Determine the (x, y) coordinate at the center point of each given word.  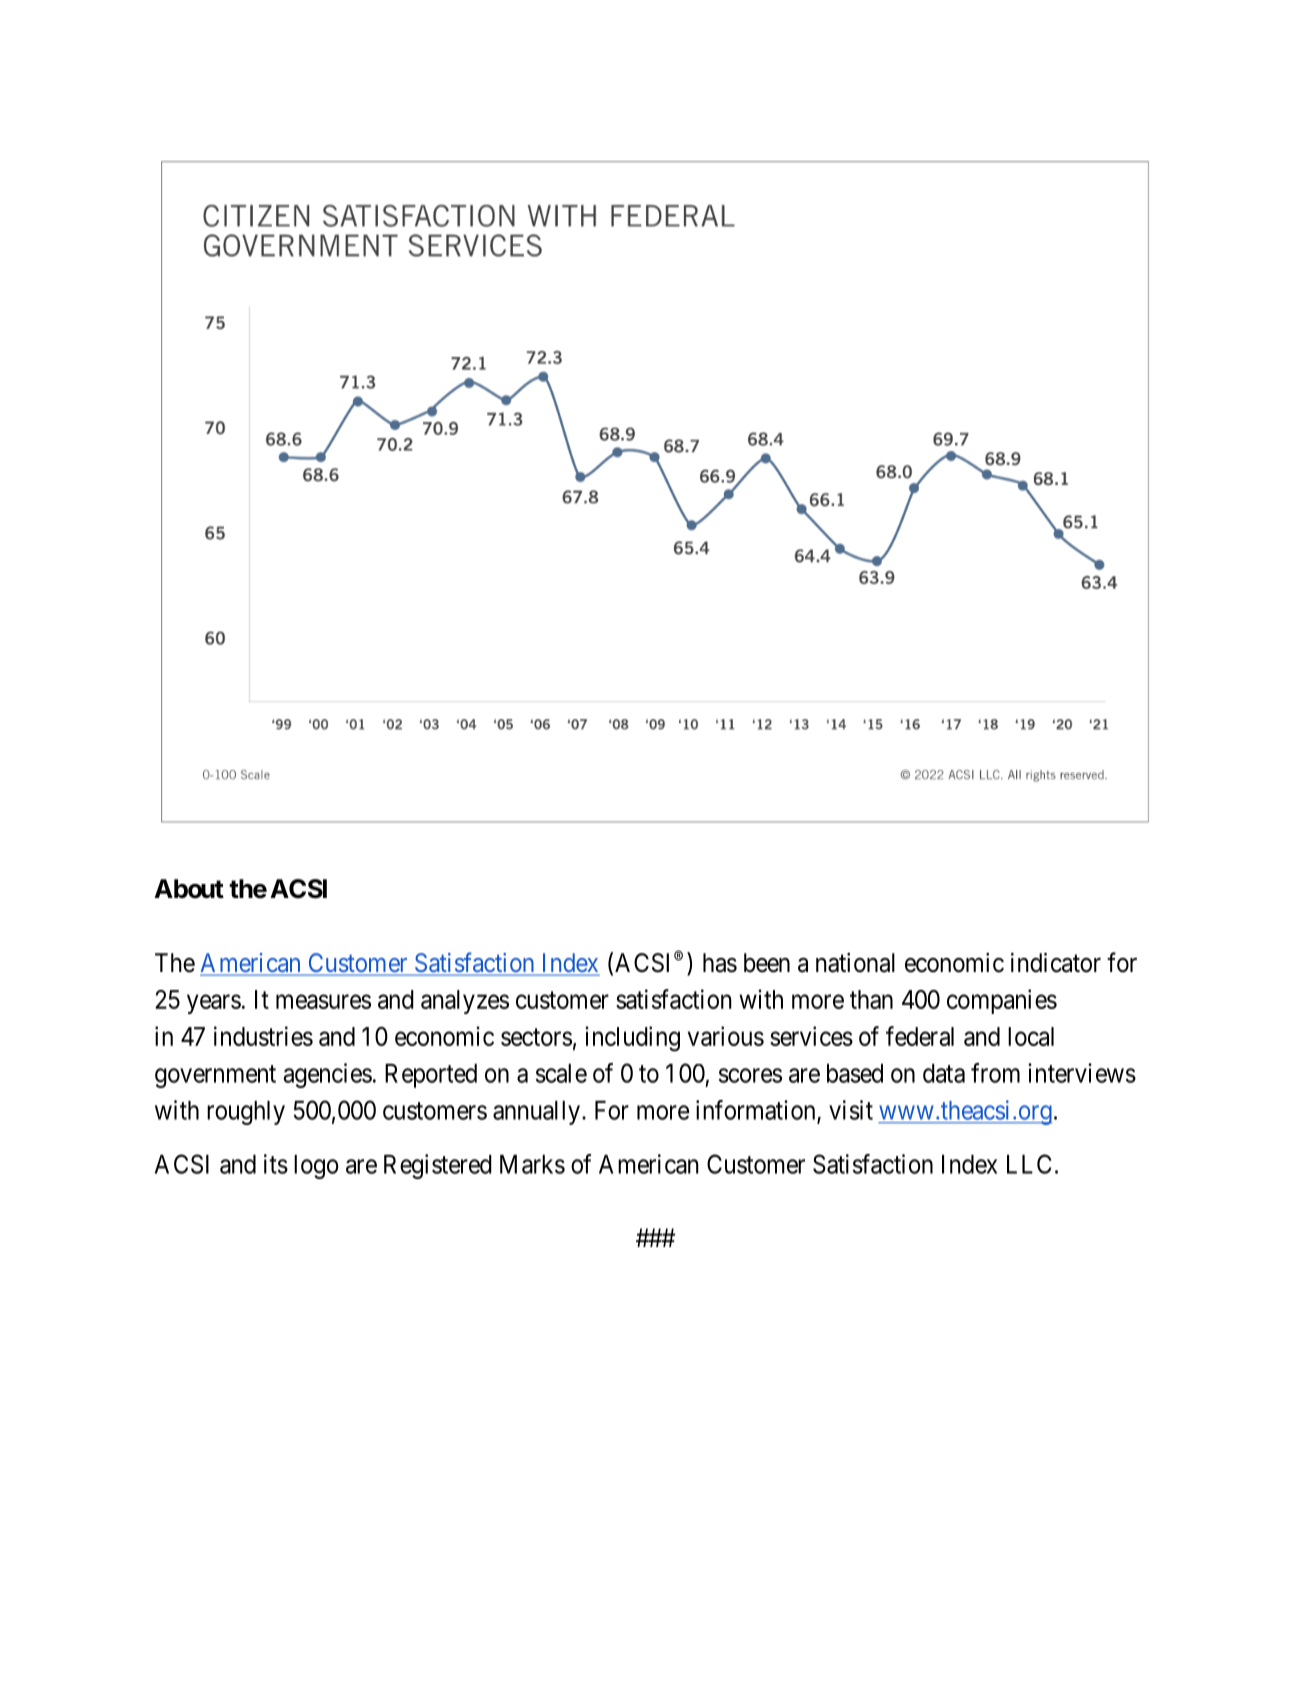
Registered (438, 1166)
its (276, 1164)
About (189, 889)
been (767, 963)
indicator (1056, 963)
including (632, 1039)
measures (323, 1002)
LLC (1029, 1164)
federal (920, 1036)
